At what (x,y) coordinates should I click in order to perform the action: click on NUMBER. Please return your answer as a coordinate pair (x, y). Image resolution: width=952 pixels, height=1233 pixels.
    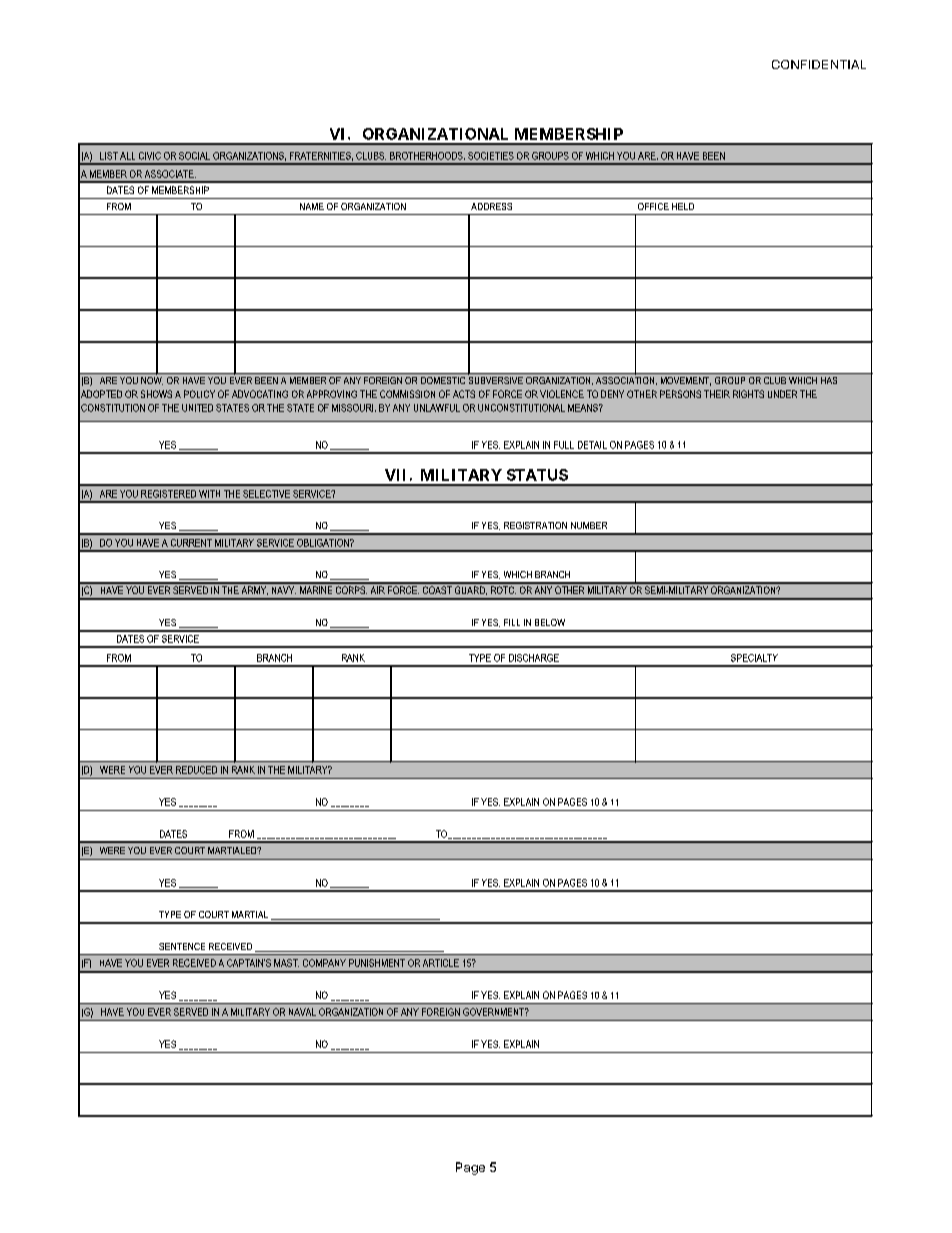
    Looking at the image, I should click on (589, 525).
